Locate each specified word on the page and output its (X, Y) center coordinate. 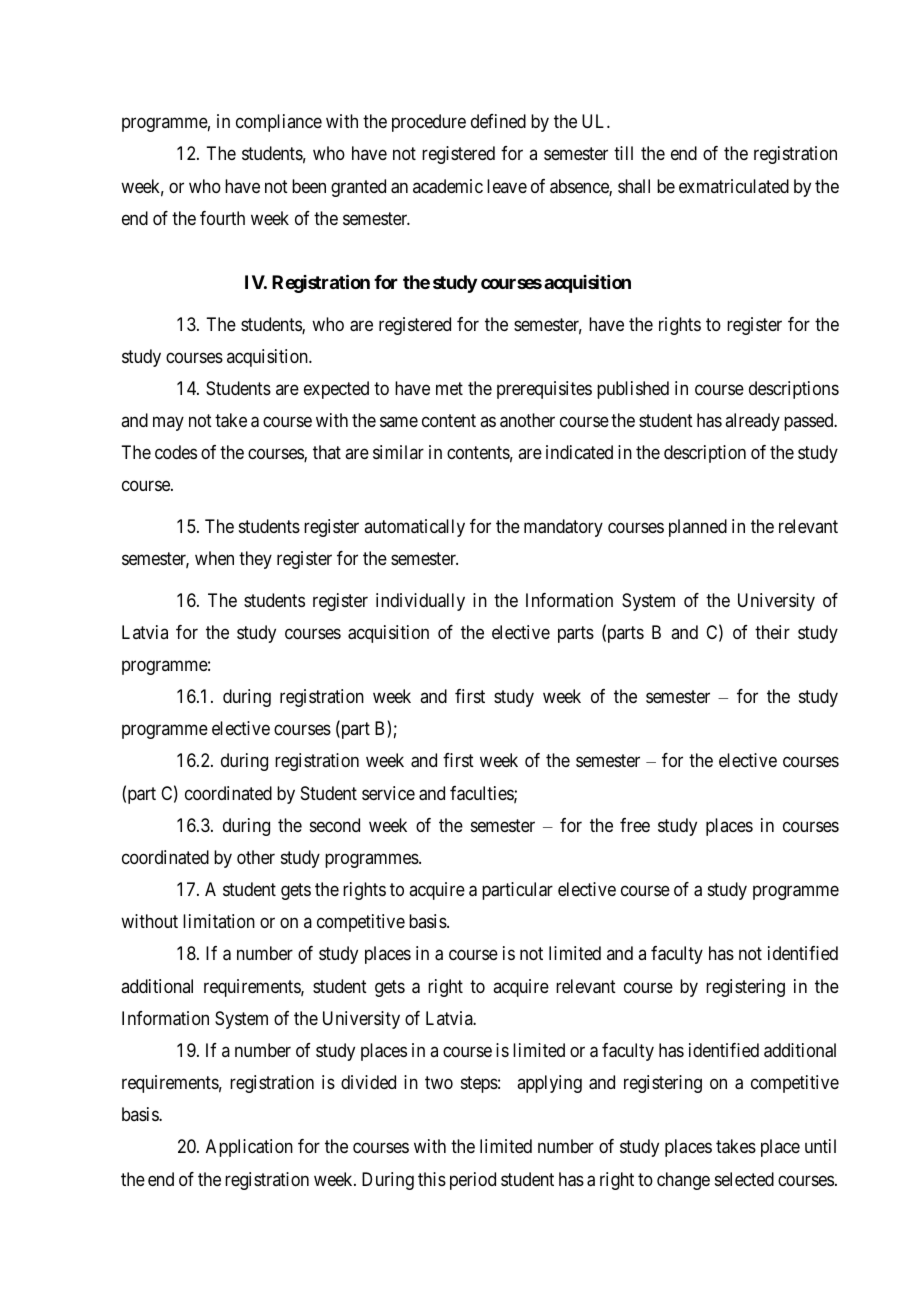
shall (634, 186)
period (473, 1181)
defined (498, 121)
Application (249, 1148)
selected (744, 1179)
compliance (279, 123)
